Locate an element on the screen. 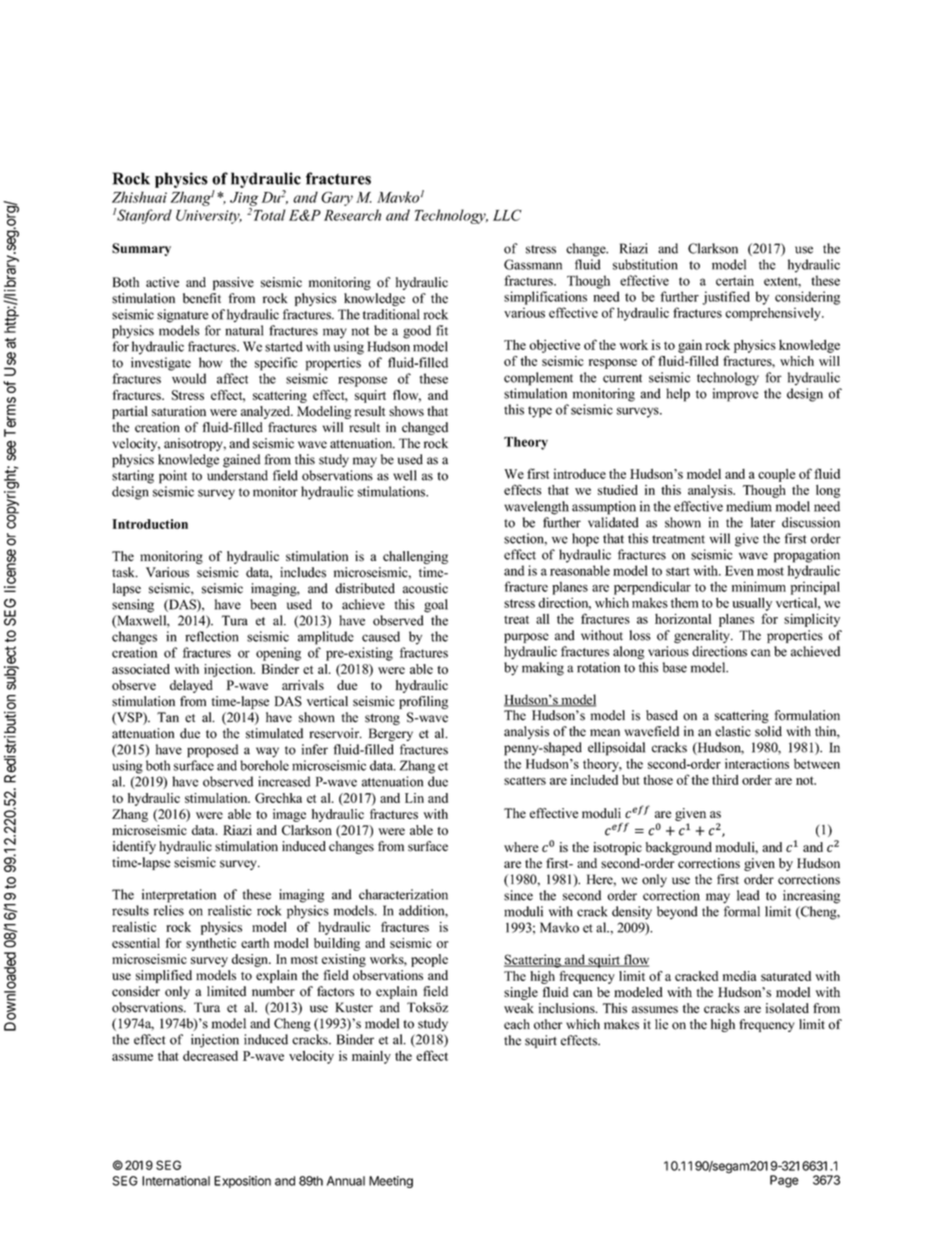  International is located at coordinates (176, 1181).
